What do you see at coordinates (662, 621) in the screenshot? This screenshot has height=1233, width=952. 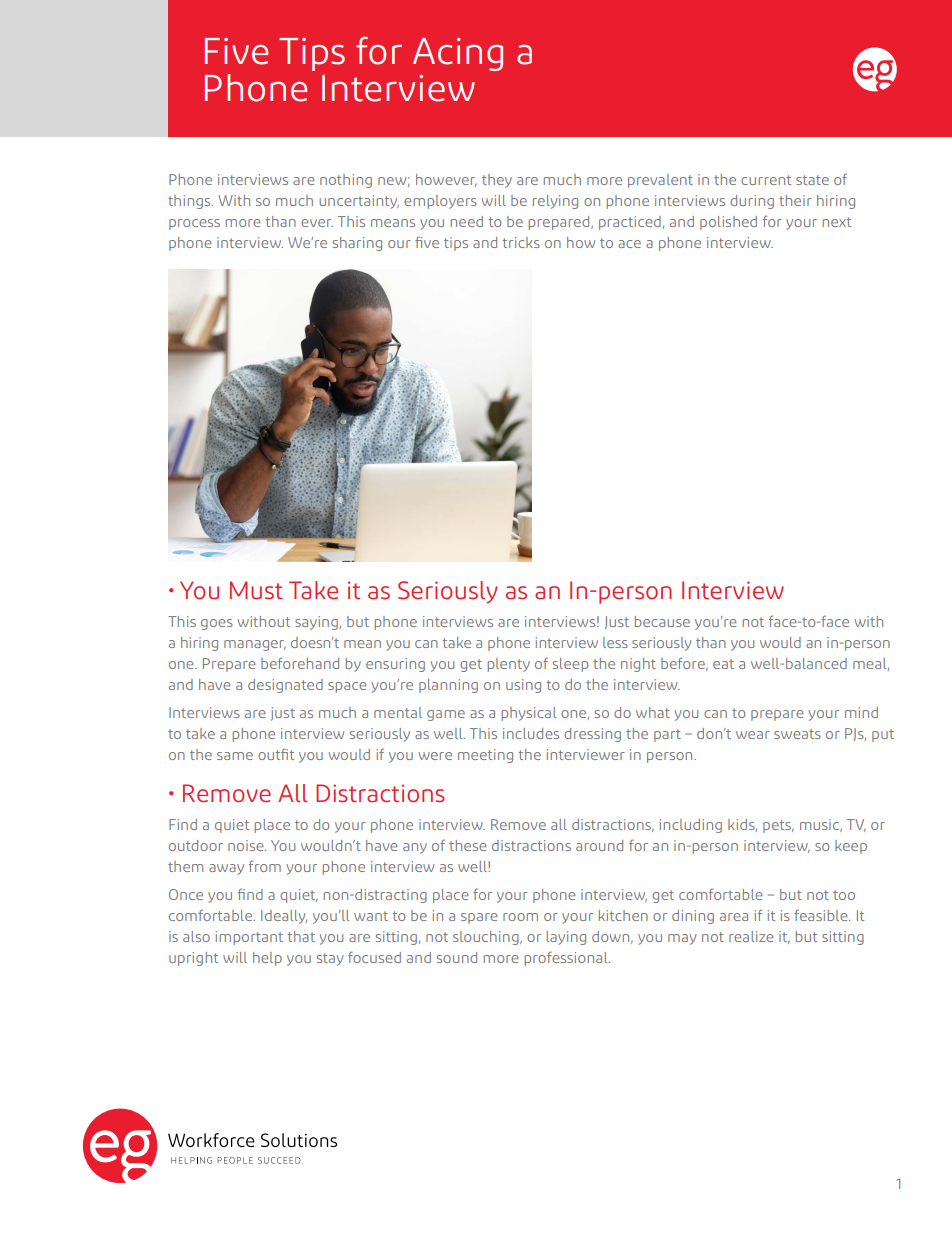 I see `because` at bounding box center [662, 621].
